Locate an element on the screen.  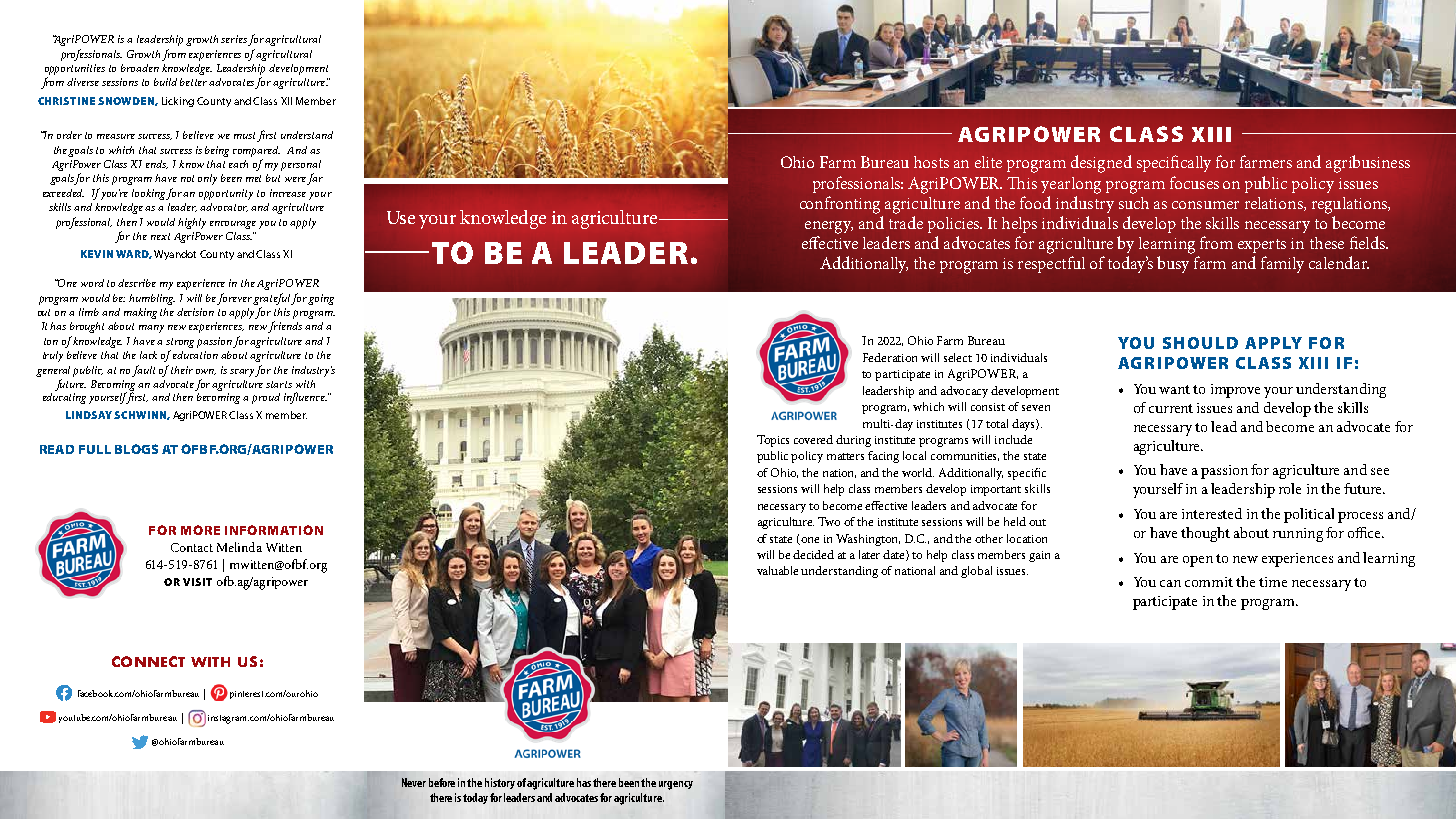
hosts is located at coordinates (931, 162).
